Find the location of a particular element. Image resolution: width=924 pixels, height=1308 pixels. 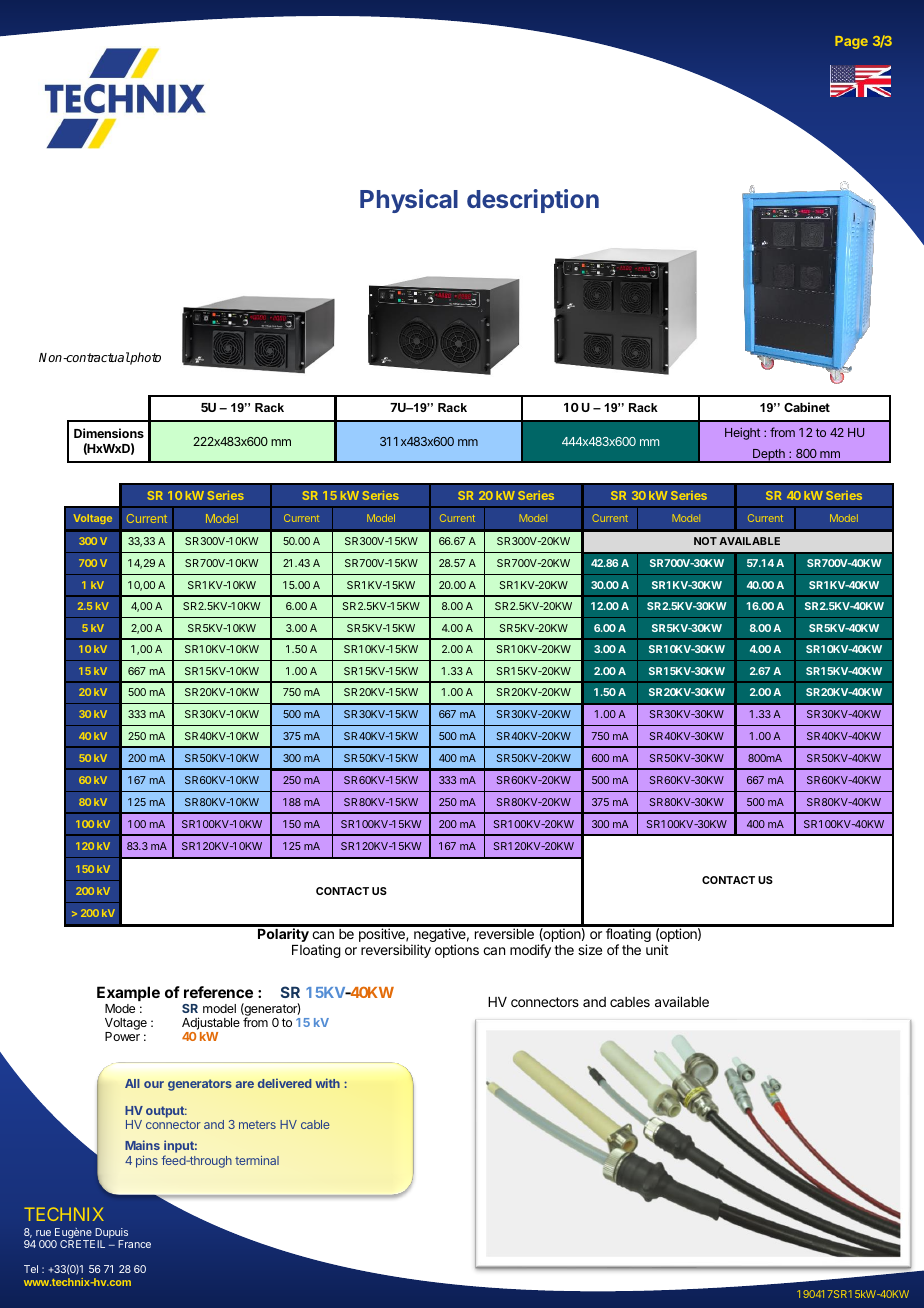

Physical is located at coordinates (409, 201).
